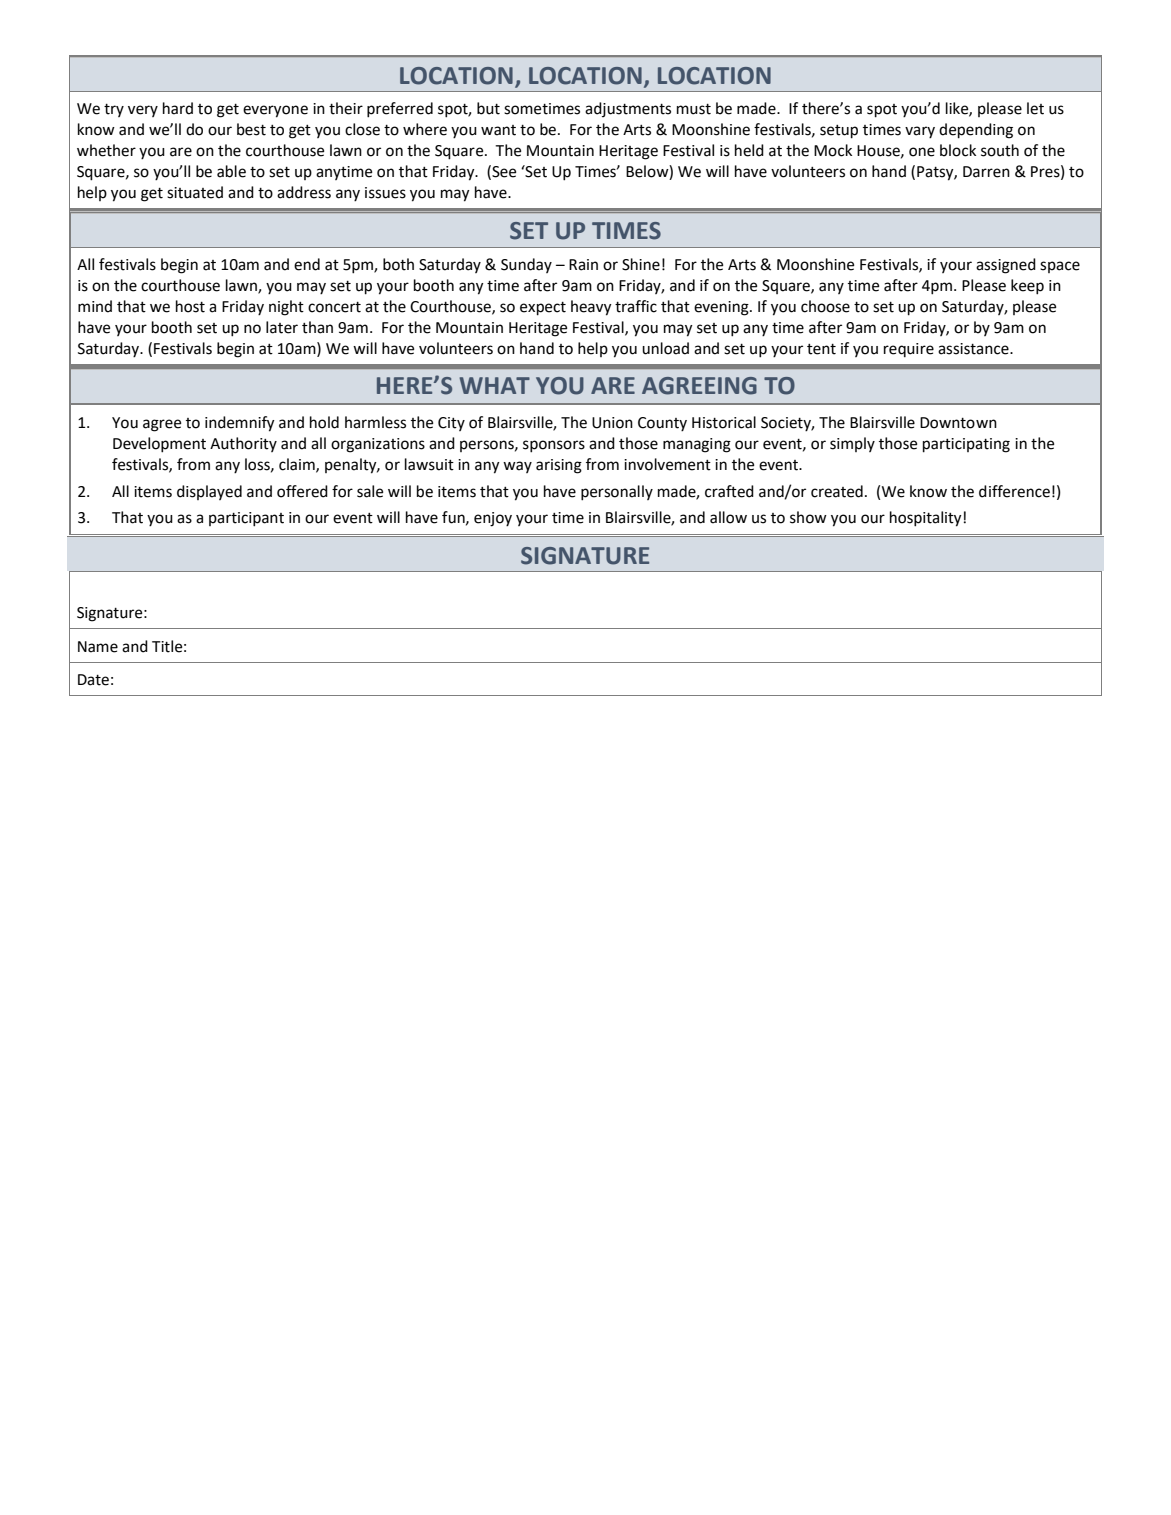  I want to click on keep, so click(1027, 287).
